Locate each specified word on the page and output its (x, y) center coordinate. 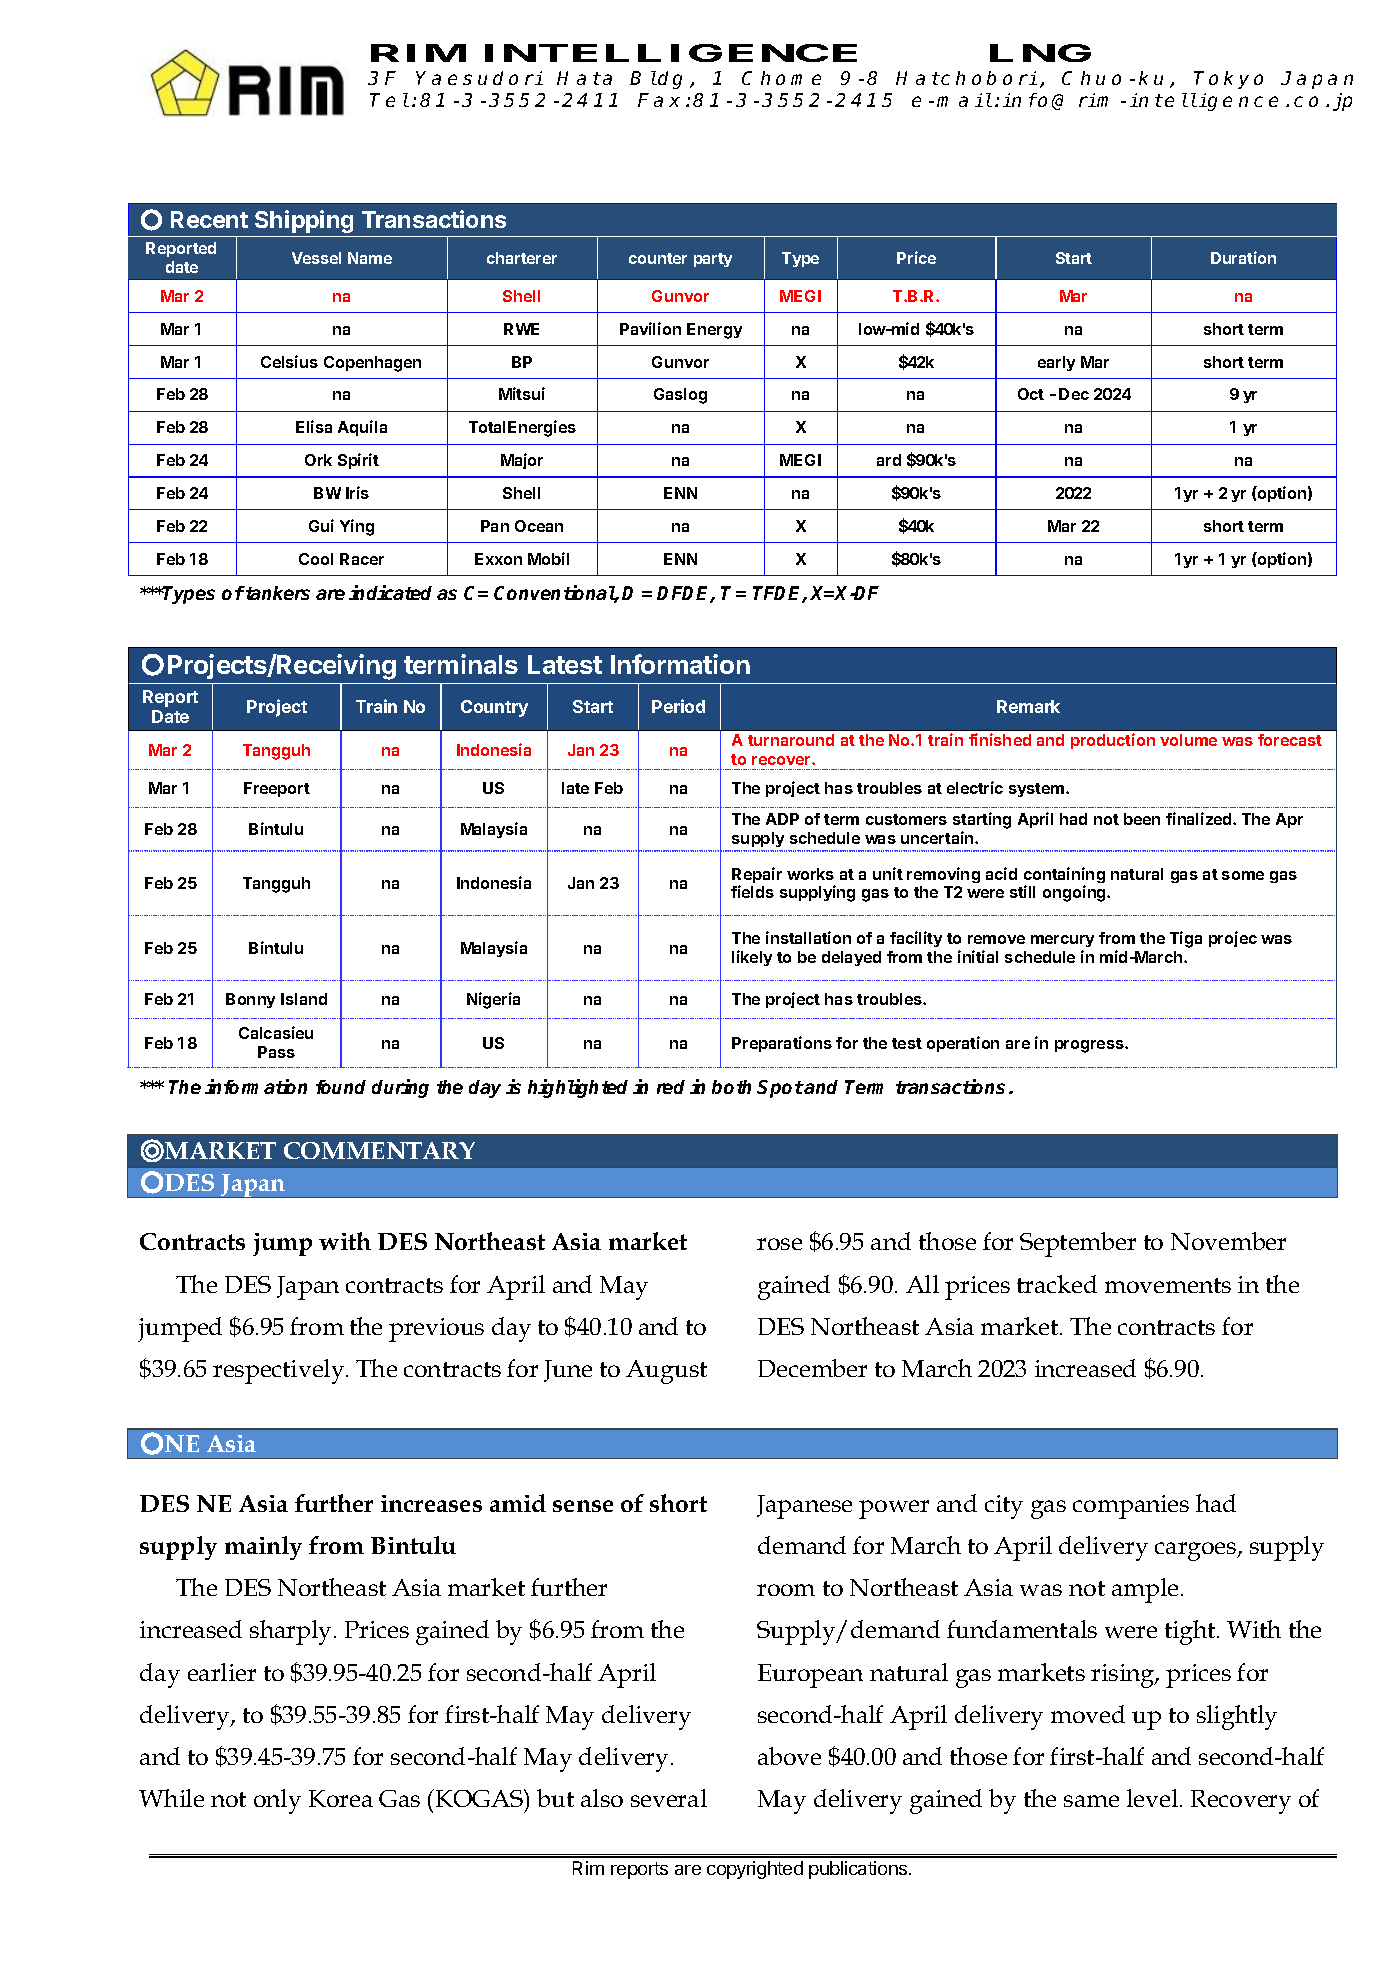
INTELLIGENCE (671, 53)
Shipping (304, 221)
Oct (1031, 394)
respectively (280, 1371)
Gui (321, 525)
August (666, 1372)
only (277, 1801)
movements (1168, 1285)
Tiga (1186, 939)
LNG (1040, 53)
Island (304, 999)
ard (889, 460)
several (669, 1798)
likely (752, 958)
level (1152, 1798)
